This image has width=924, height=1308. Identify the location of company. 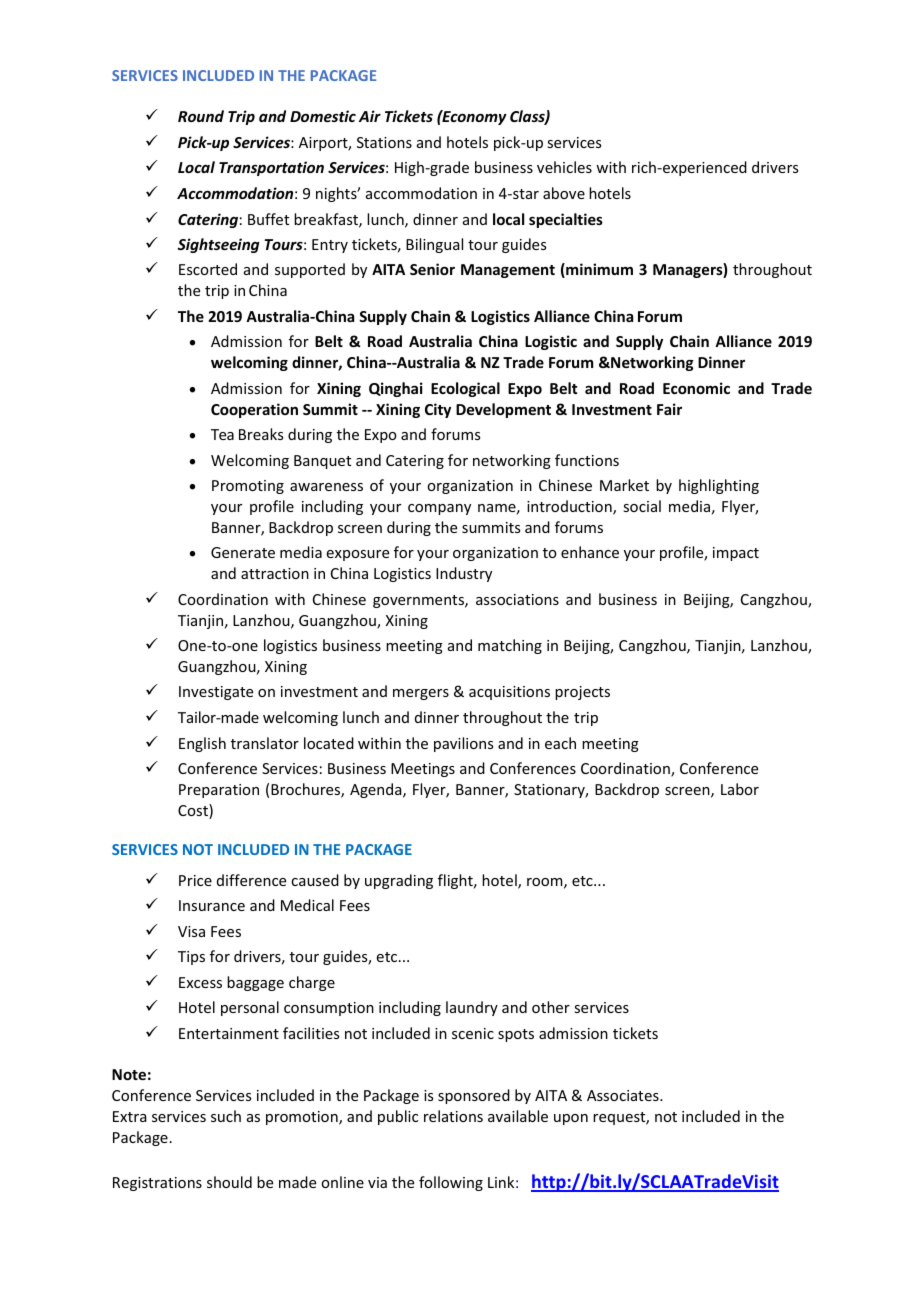
(439, 509).
